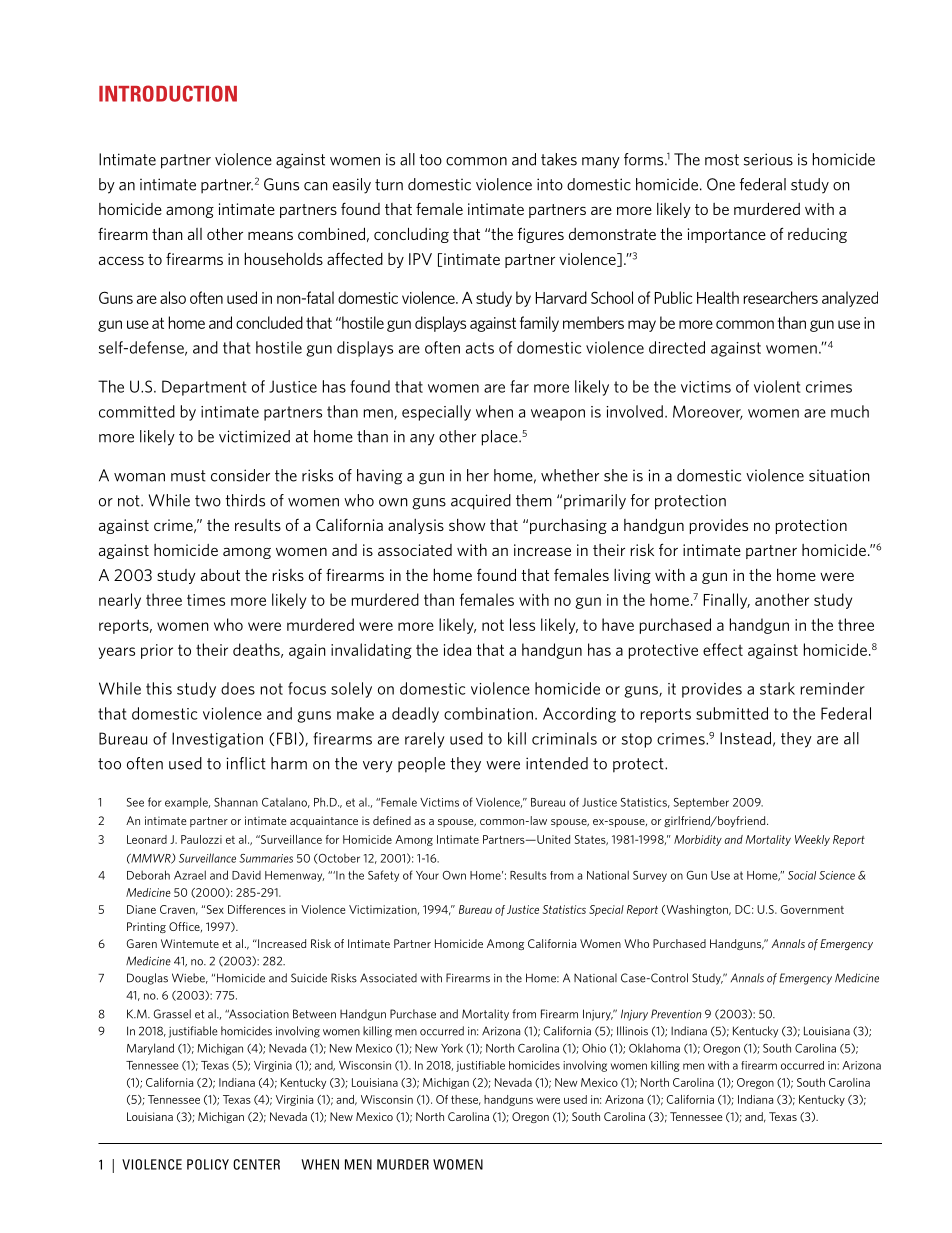 This page has height=1233, width=952. Describe the element at coordinates (768, 159) in the page. I see `serious` at that location.
